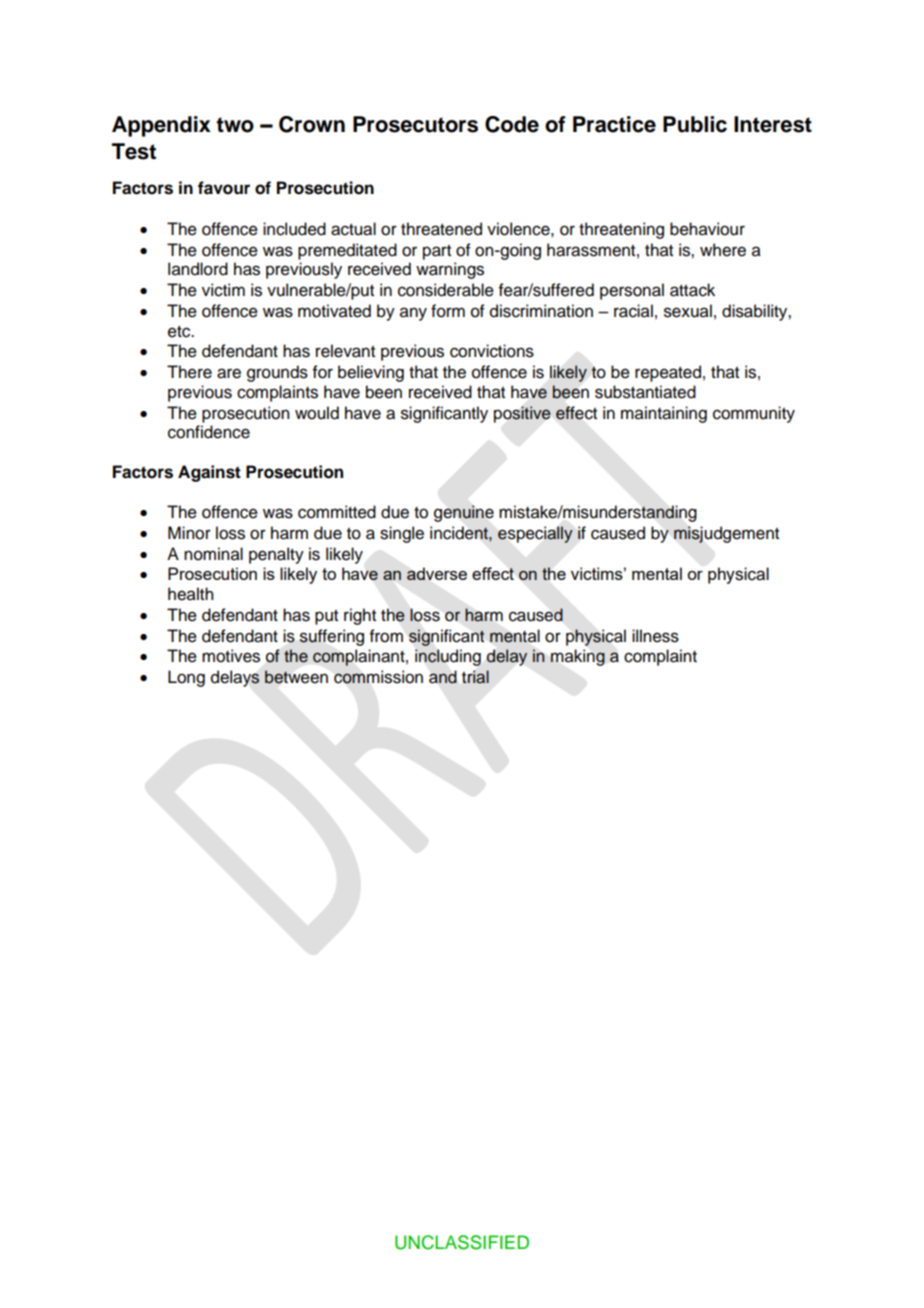 Image resolution: width=924 pixels, height=1308 pixels. Describe the element at coordinates (224, 188) in the document. I see `favour` at that location.
